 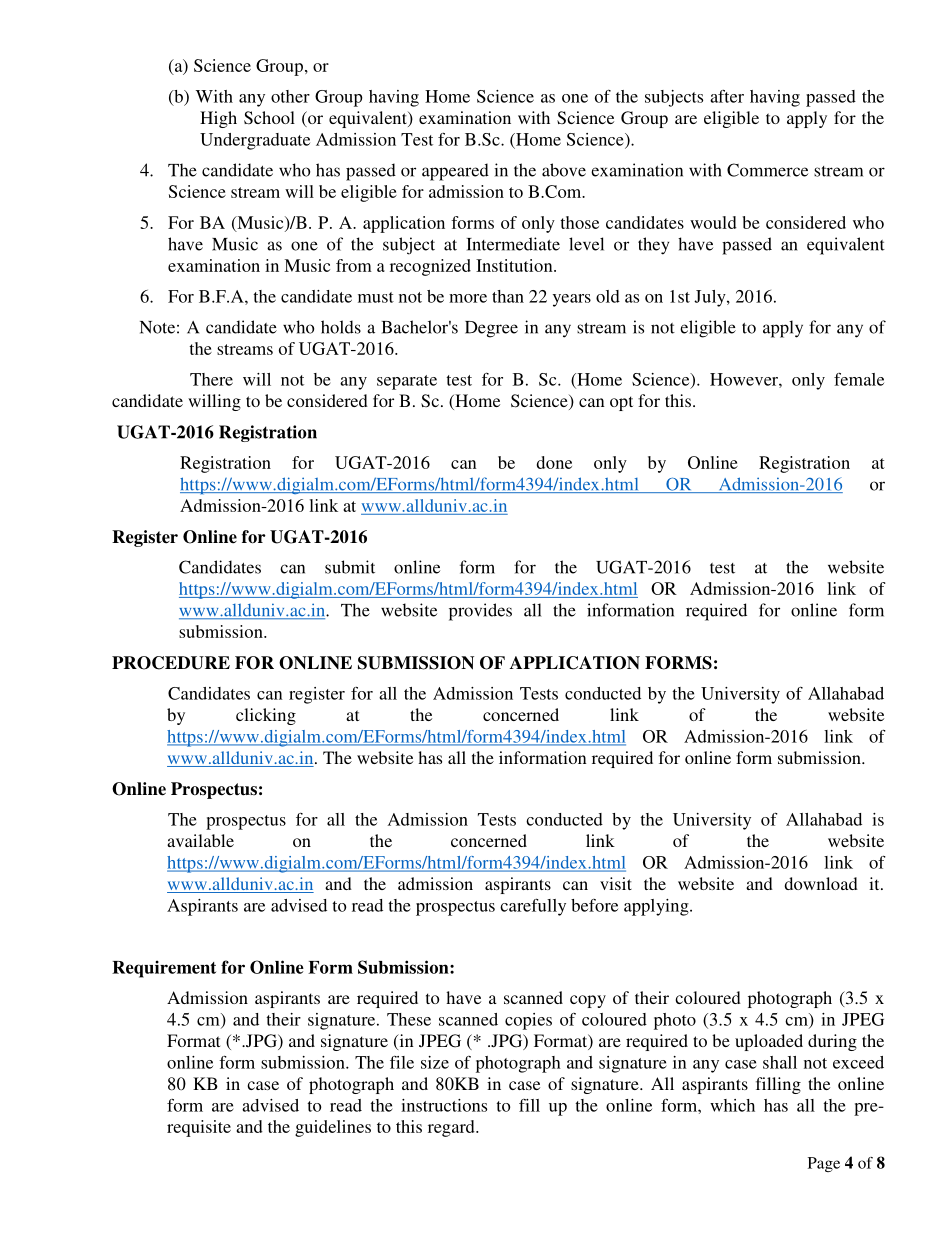 What do you see at coordinates (200, 840) in the page?
I see `available` at bounding box center [200, 840].
